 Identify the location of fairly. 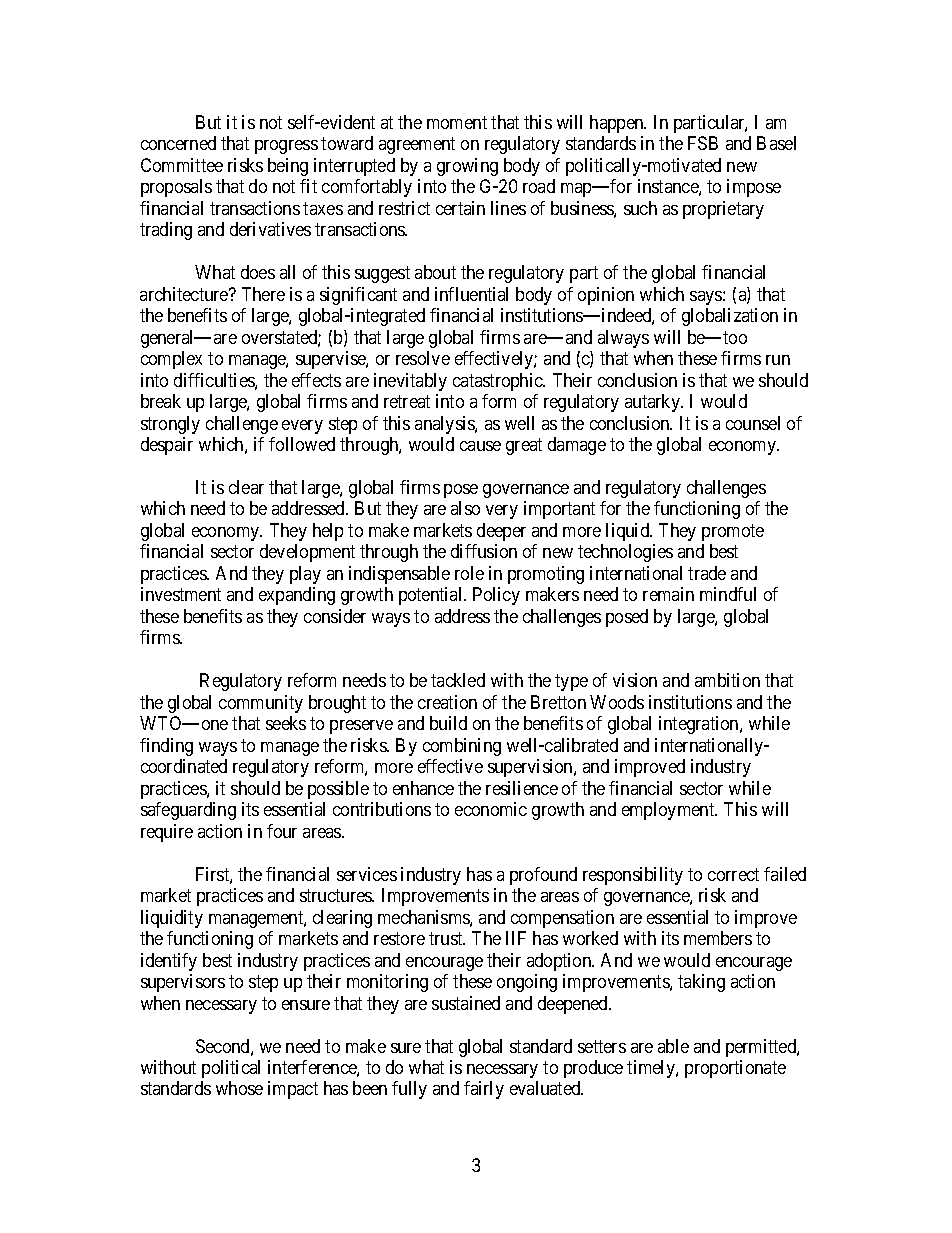
(484, 1090).
